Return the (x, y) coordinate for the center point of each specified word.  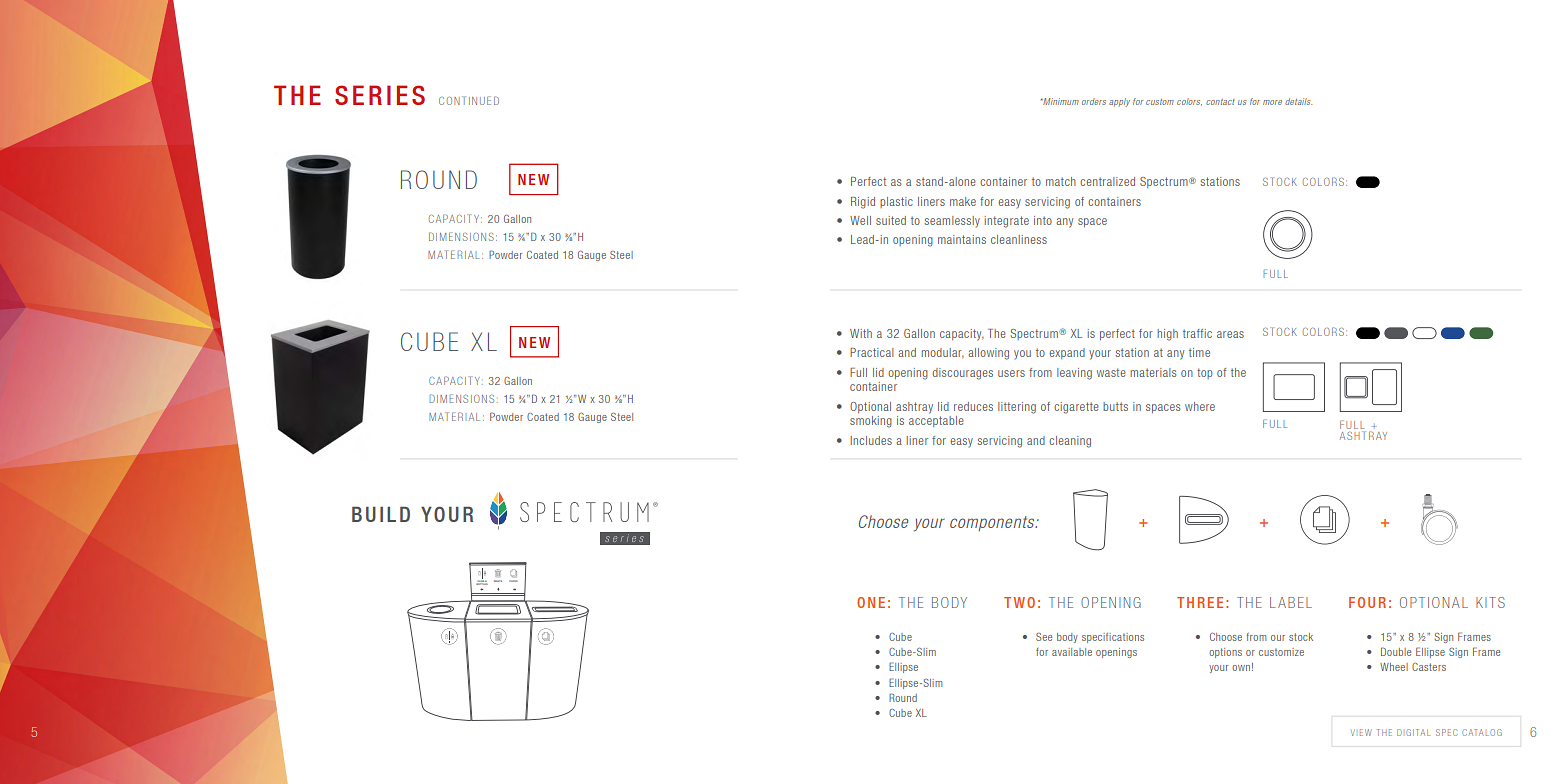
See (1044, 637)
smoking (871, 422)
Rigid (863, 203)
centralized (1107, 181)
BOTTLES (482, 583)
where (1200, 406)
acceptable (936, 421)
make (963, 201)
